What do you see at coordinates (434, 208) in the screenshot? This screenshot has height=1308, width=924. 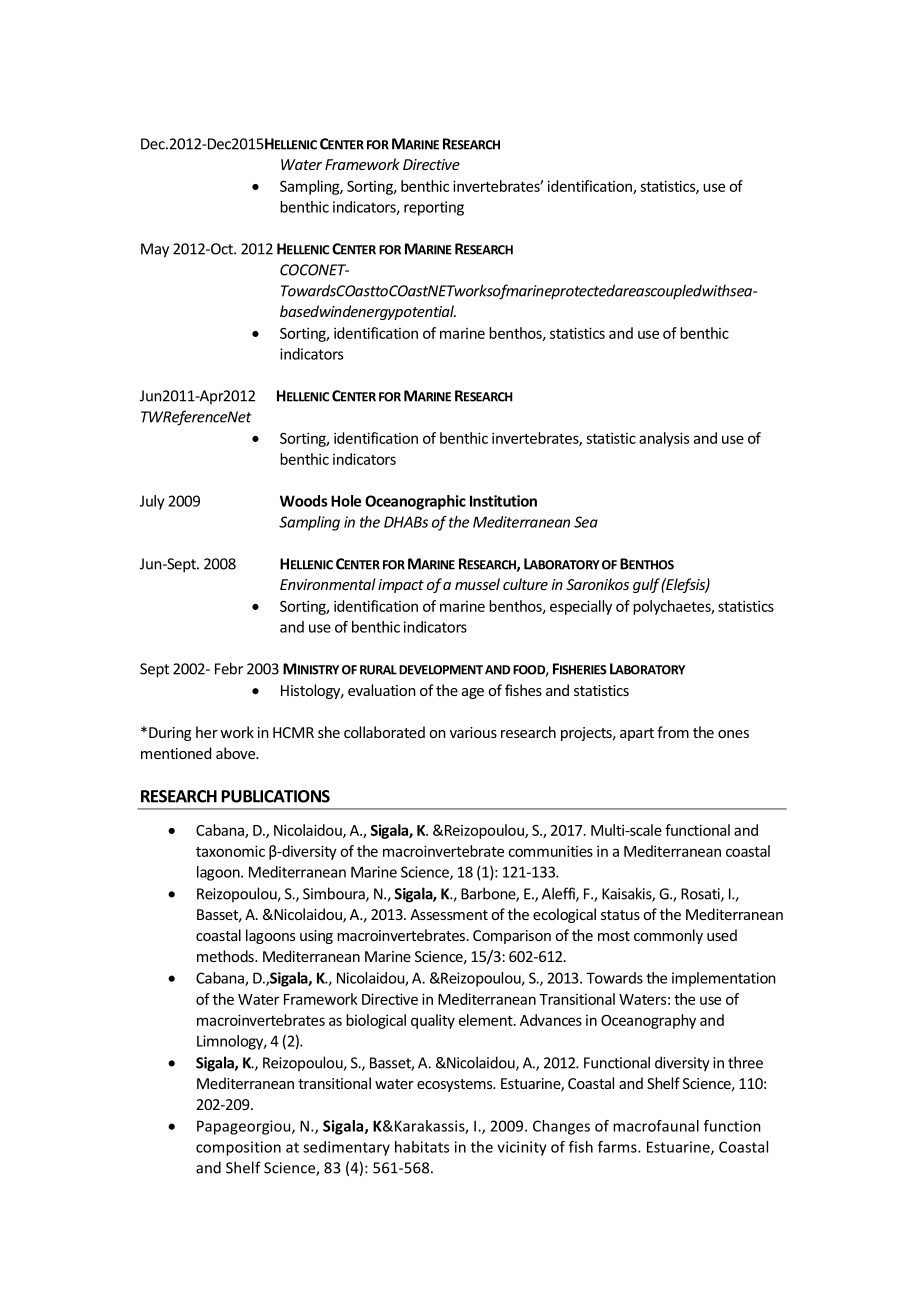 I see `reporting` at bounding box center [434, 208].
